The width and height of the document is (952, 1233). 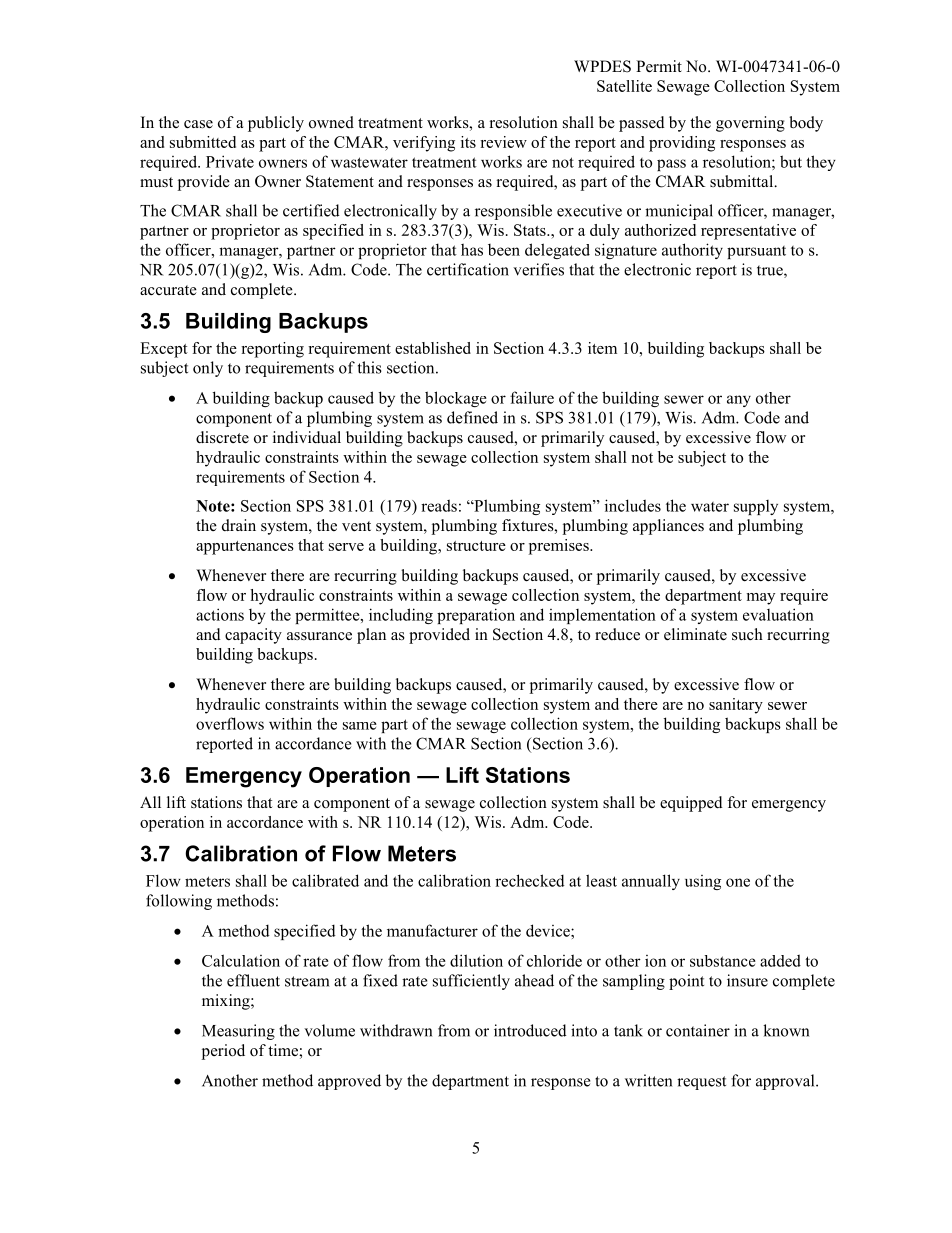 I want to click on only, so click(x=208, y=369).
